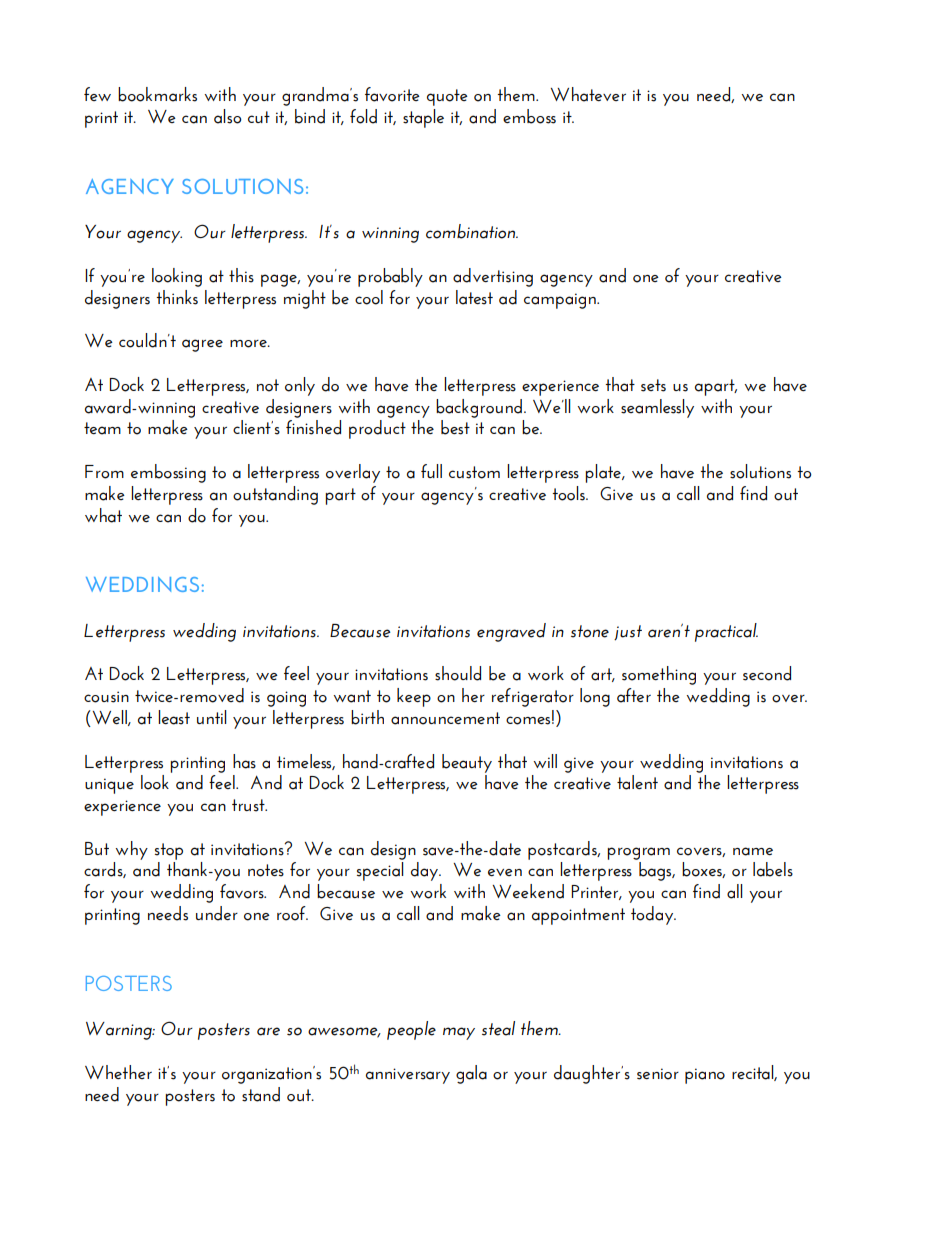 Image resolution: width=952 pixels, height=1233 pixels. What do you see at coordinates (659, 675) in the image?
I see `something` at bounding box center [659, 675].
